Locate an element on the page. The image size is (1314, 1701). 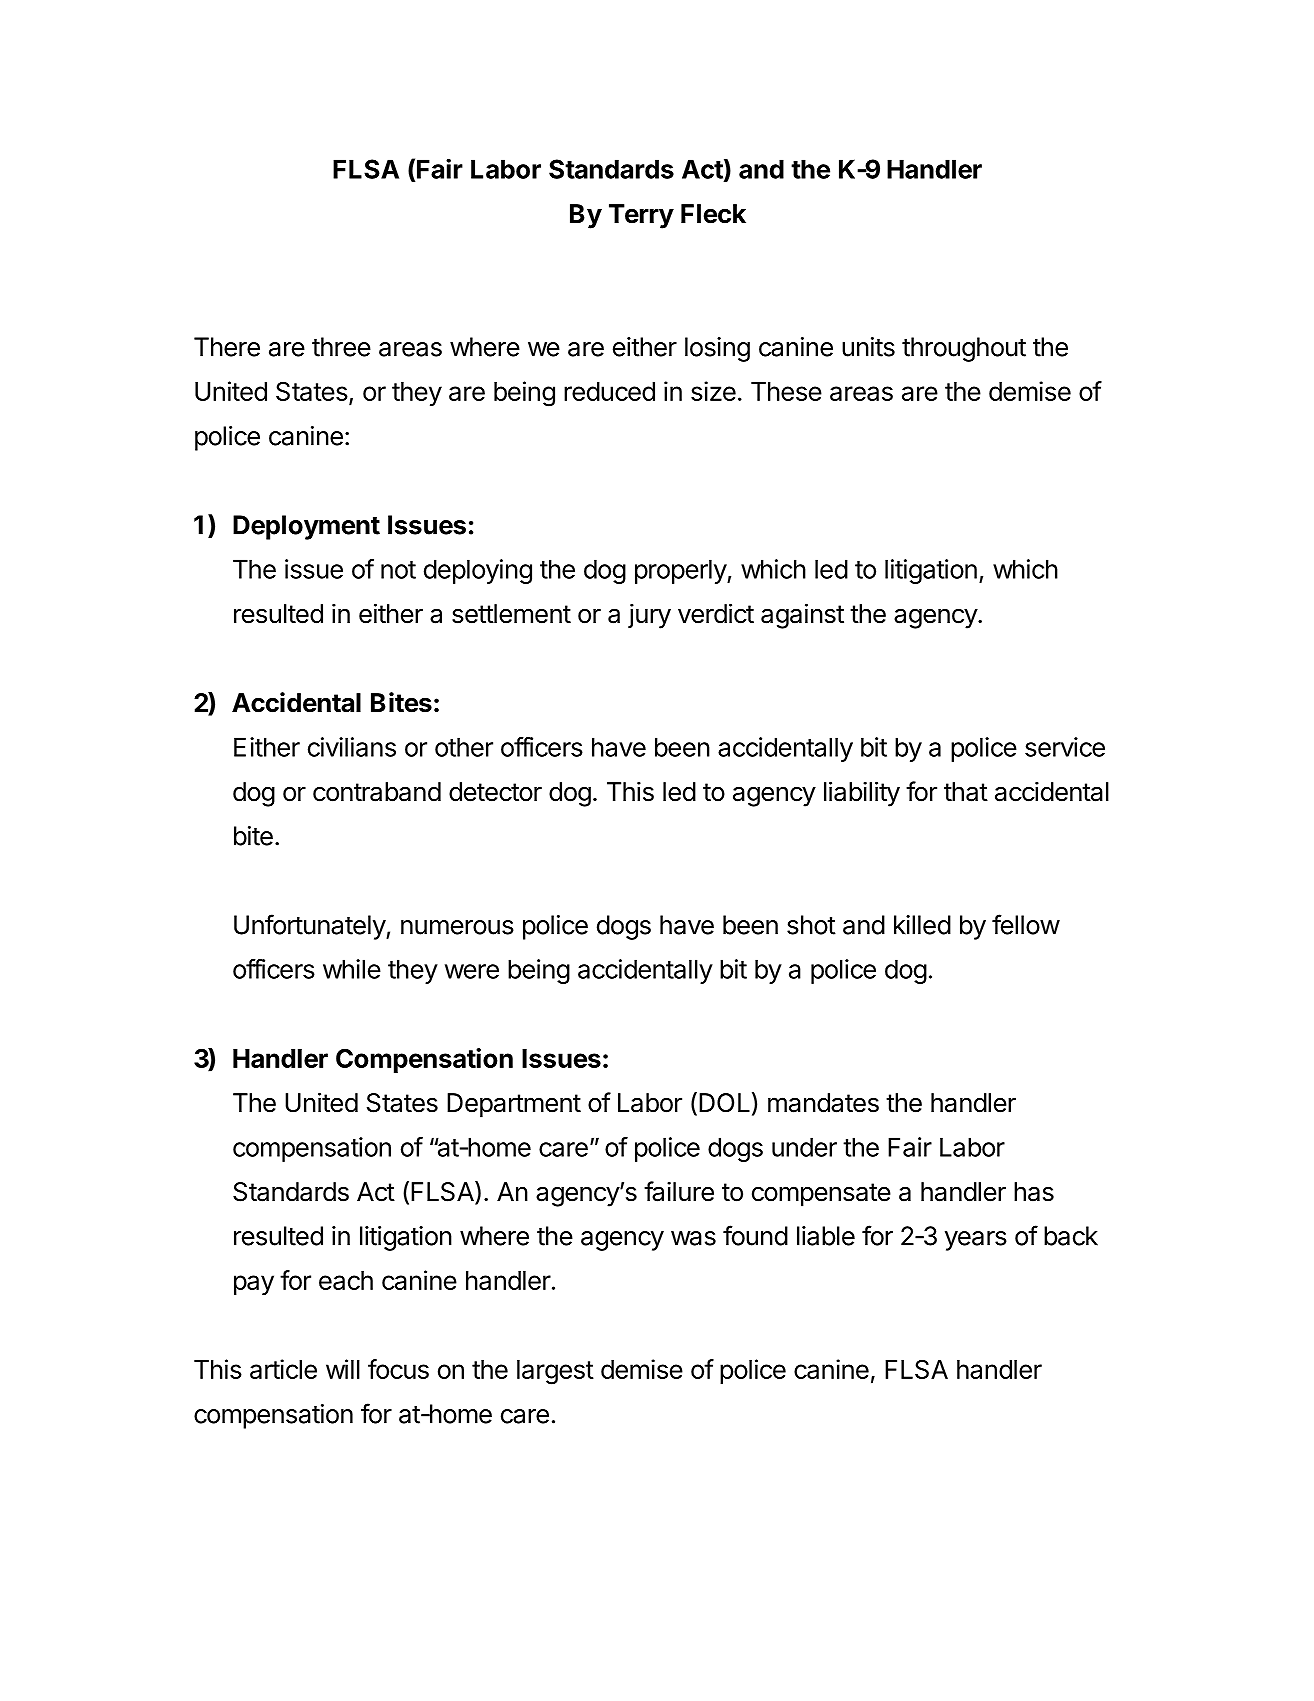
contraband is located at coordinates (377, 792).
